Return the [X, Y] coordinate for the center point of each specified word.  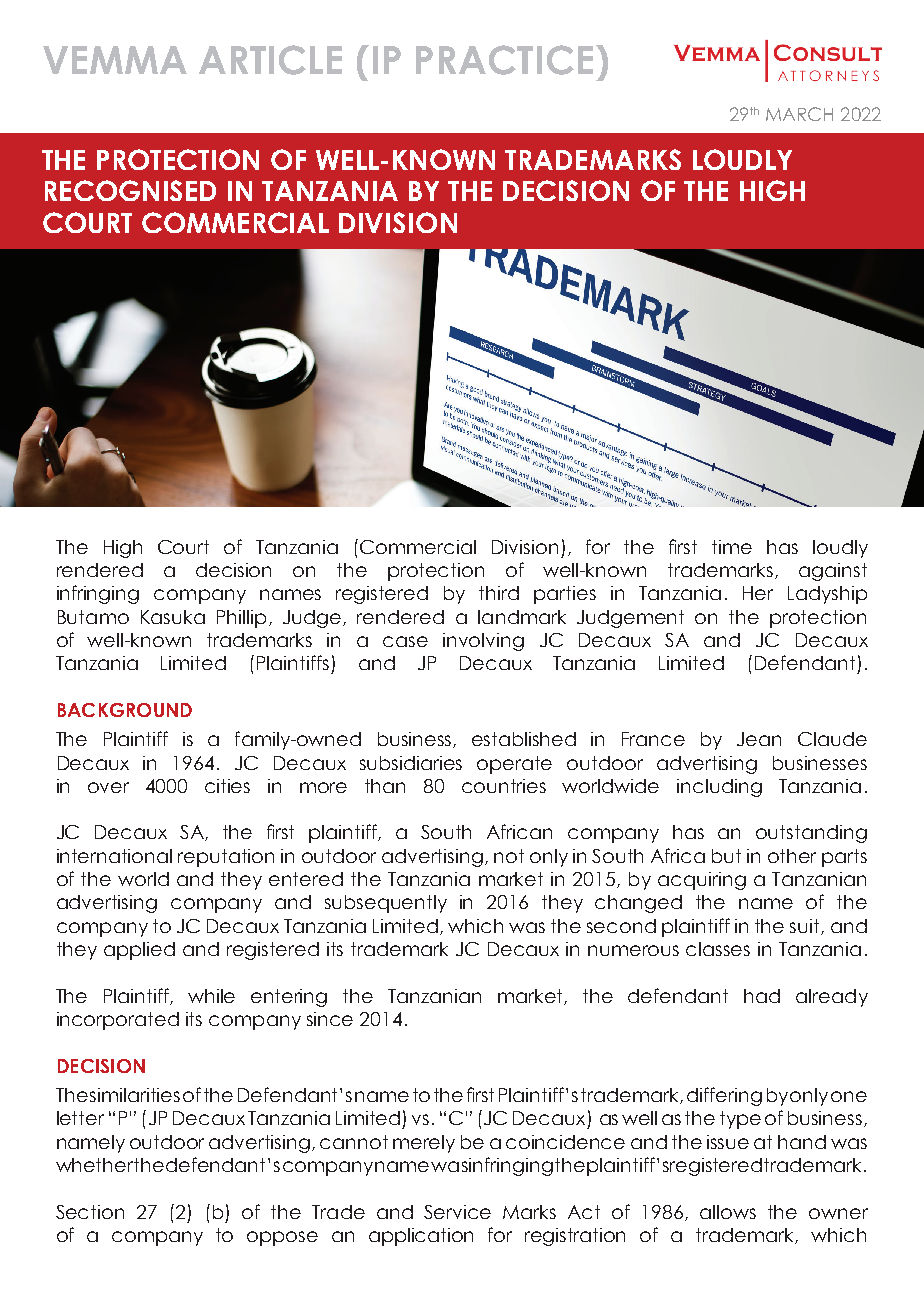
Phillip [241, 619]
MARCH [799, 114]
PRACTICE [504, 60]
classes [718, 949]
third [499, 593]
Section [90, 1212]
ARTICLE [270, 60]
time [732, 547]
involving [483, 642]
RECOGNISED [130, 190]
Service [457, 1212]
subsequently [386, 904]
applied [139, 951]
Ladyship [827, 595]
